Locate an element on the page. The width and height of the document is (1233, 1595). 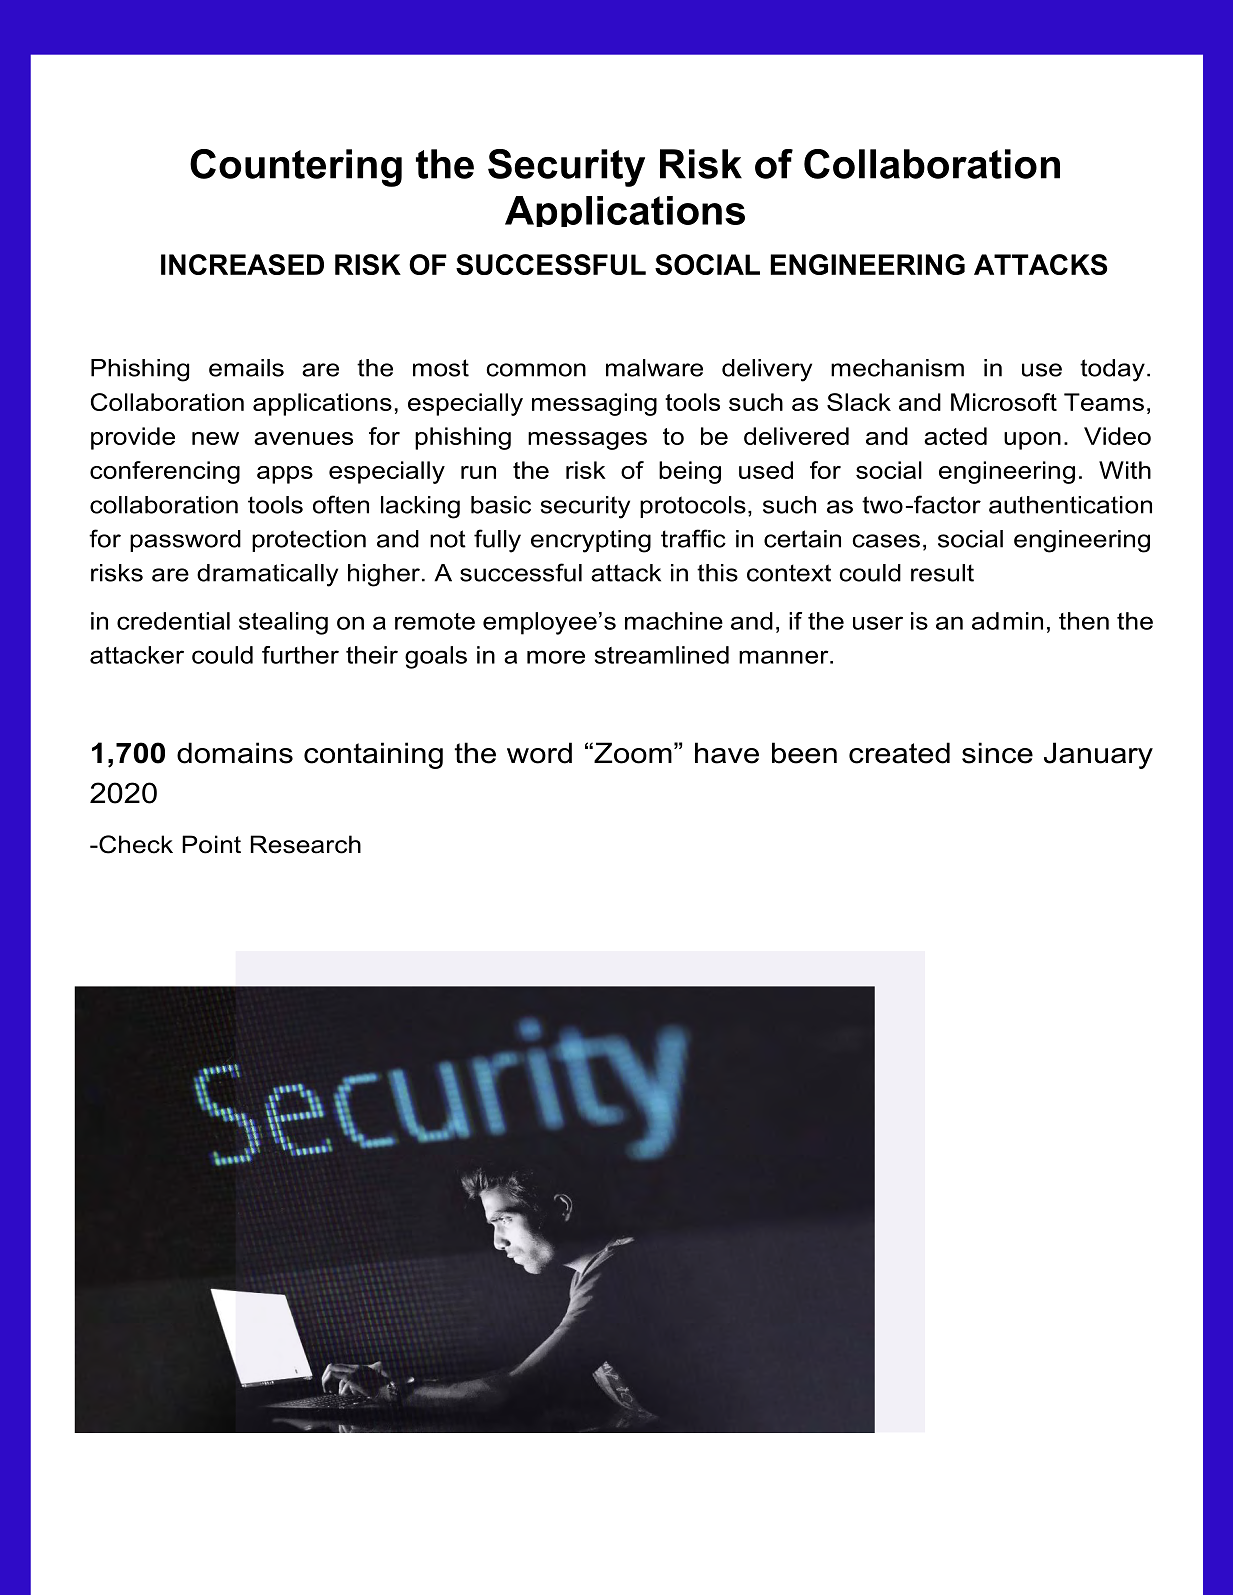
streamlined is located at coordinates (662, 655).
